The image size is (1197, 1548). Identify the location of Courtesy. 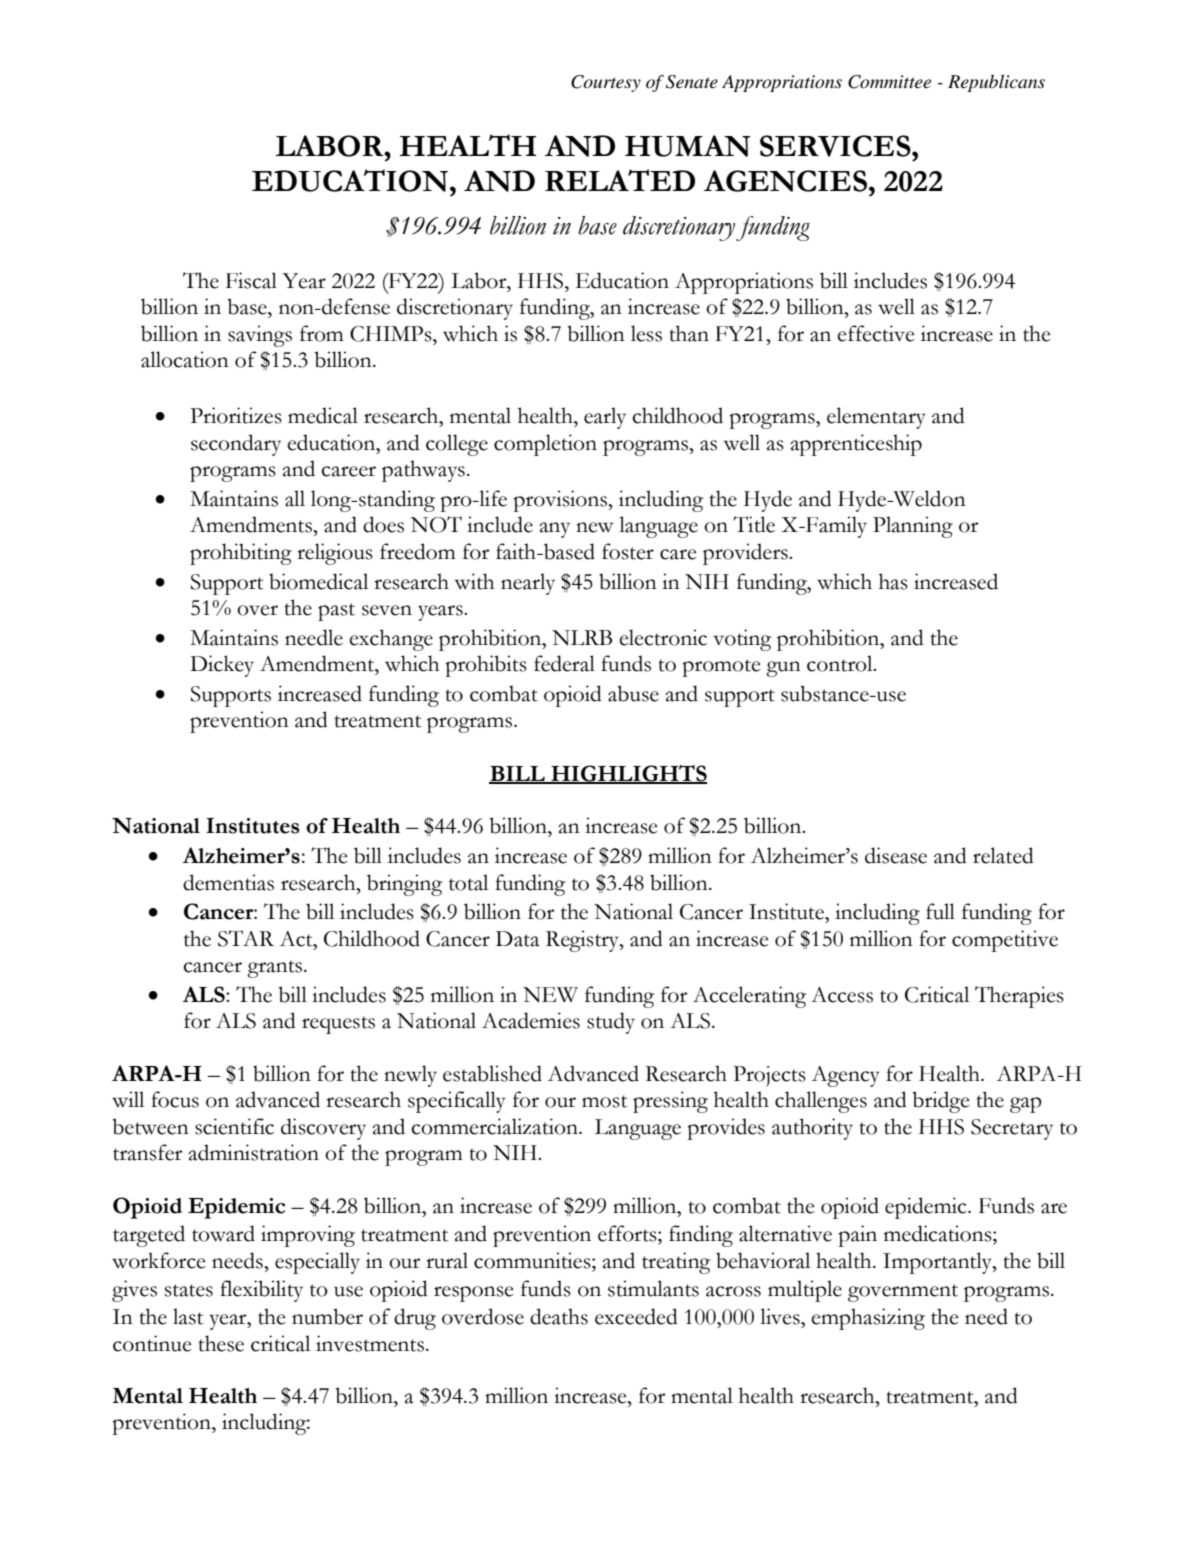
(606, 83).
